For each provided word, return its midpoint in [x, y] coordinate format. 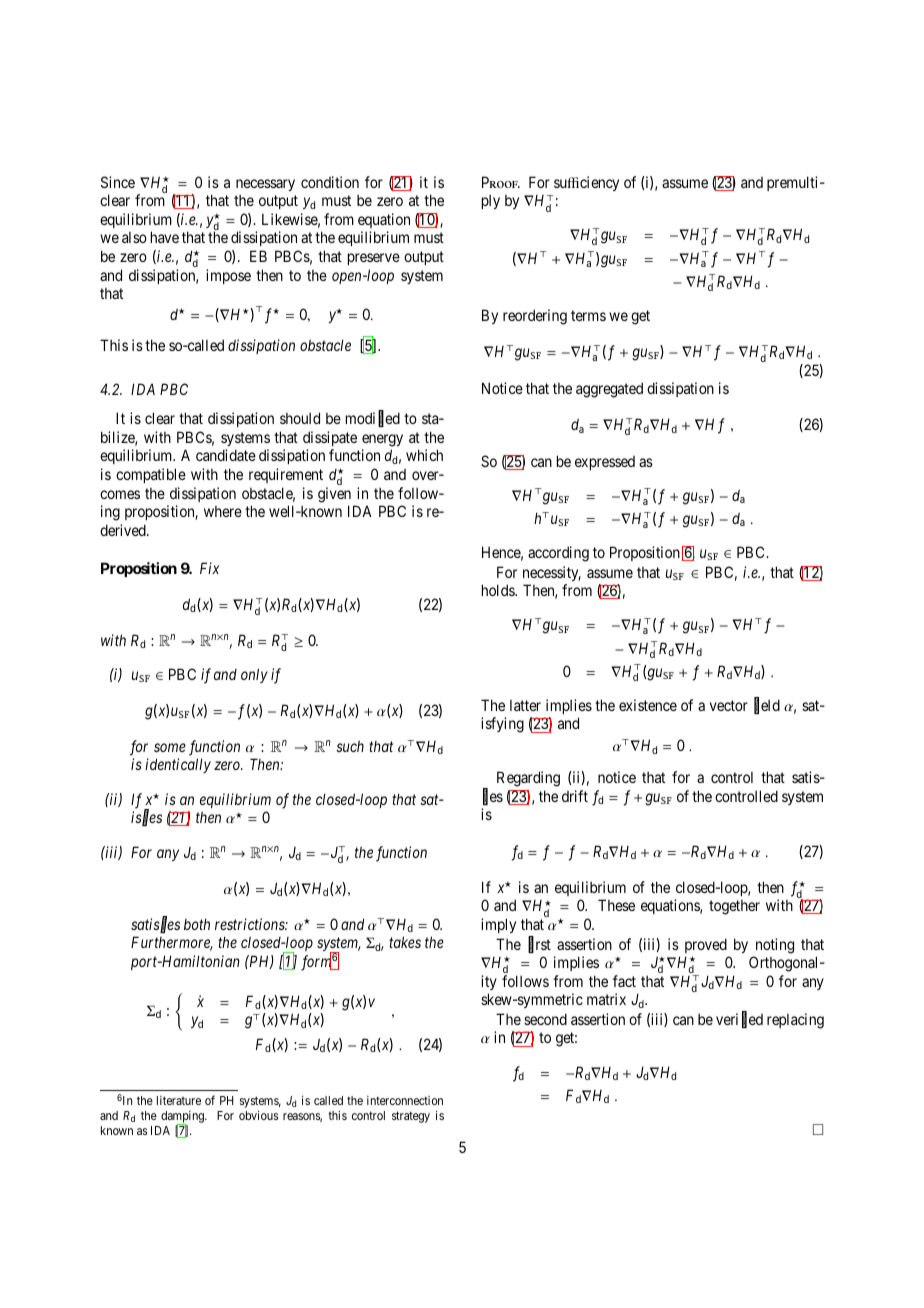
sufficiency [586, 183]
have [165, 237]
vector [729, 705]
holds [499, 590]
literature [179, 1100]
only [254, 675]
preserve [374, 259]
